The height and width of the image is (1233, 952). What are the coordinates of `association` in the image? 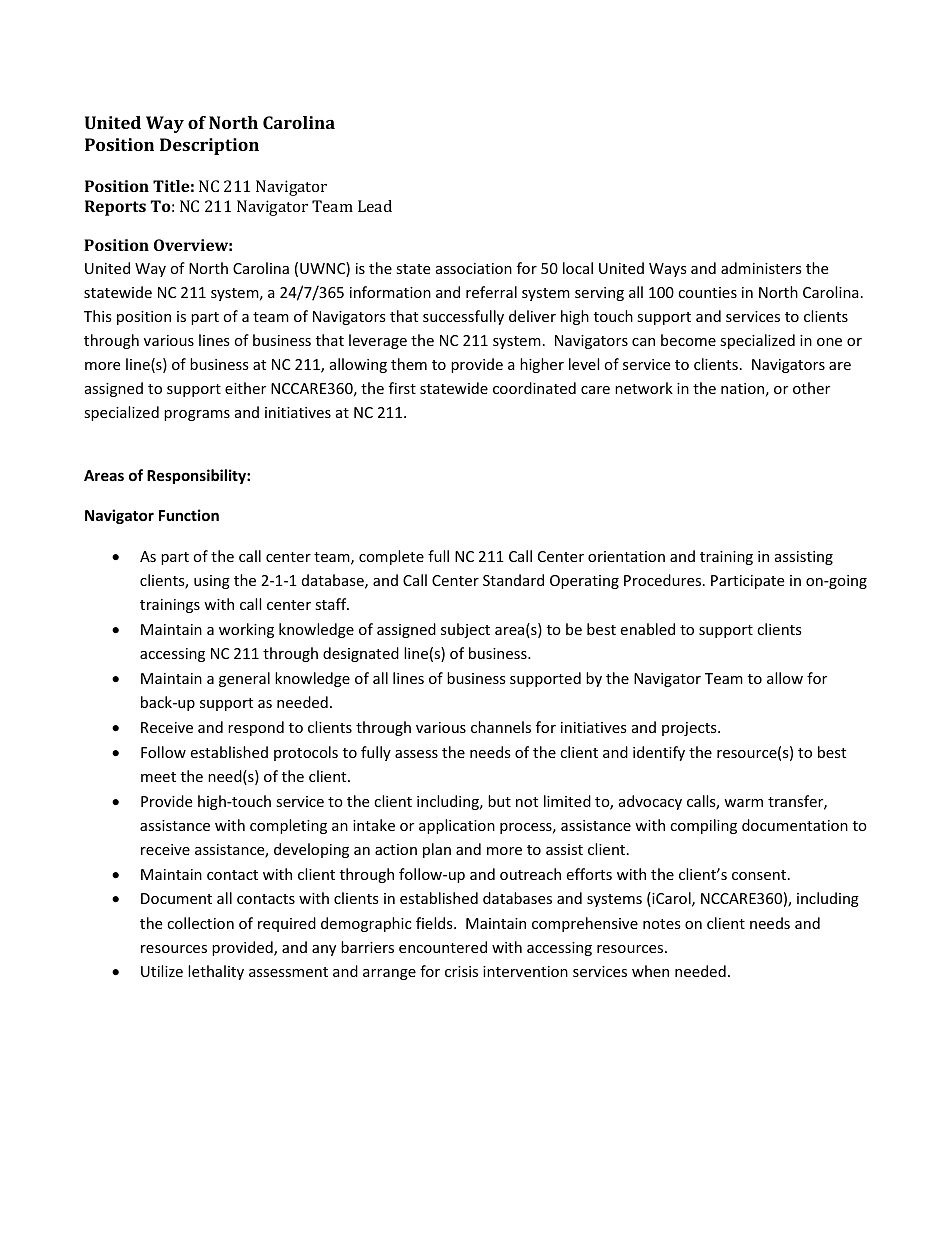 It's located at (474, 268).
